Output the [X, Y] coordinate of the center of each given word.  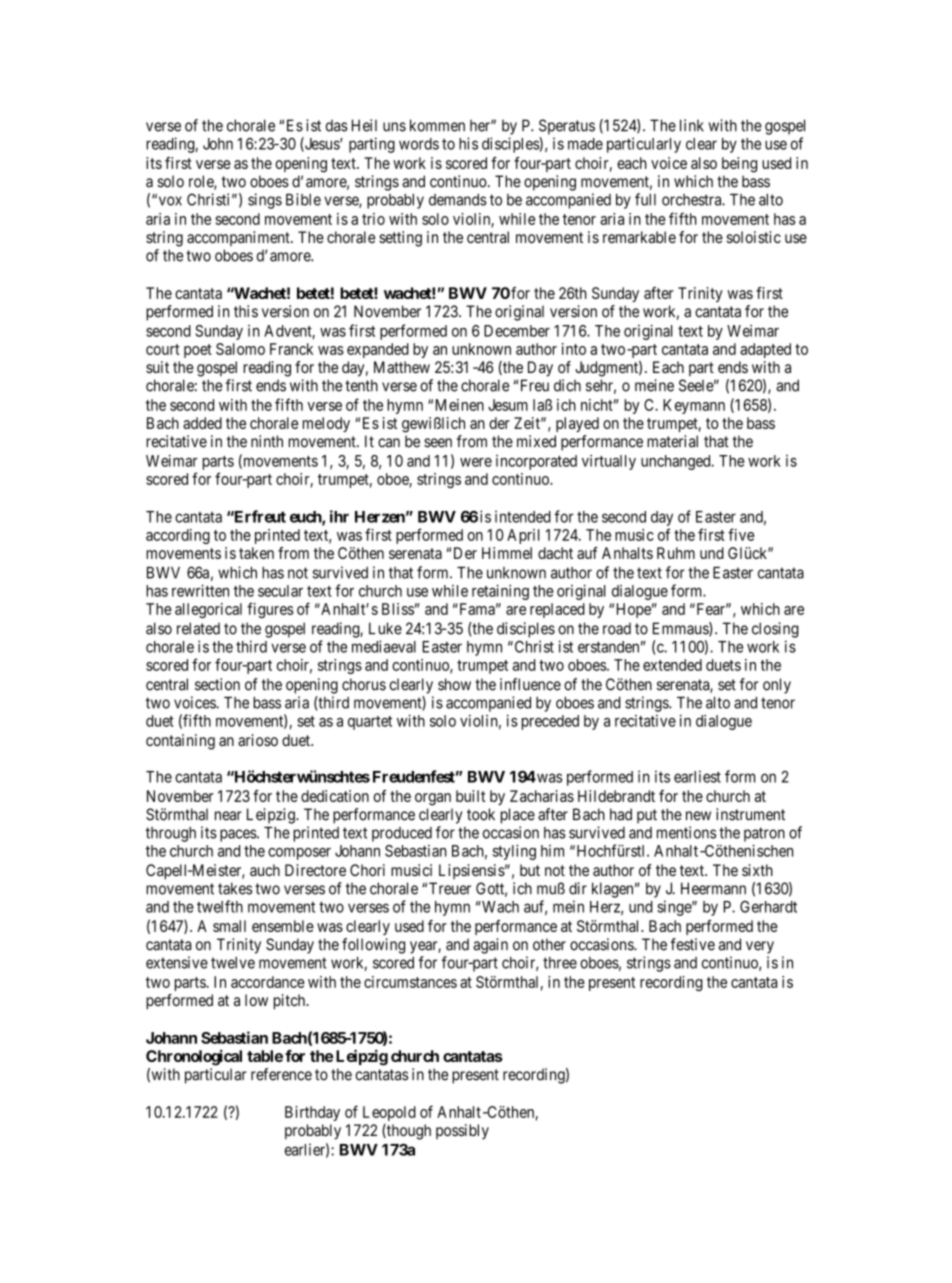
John [218, 144]
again [490, 946]
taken [256, 553]
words [419, 144]
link [692, 125]
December [517, 331]
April [523, 536]
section [217, 684]
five [741, 534]
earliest [697, 776]
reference [281, 1074]
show [454, 684]
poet [198, 351]
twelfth [220, 906]
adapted [765, 350]
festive [692, 944]
